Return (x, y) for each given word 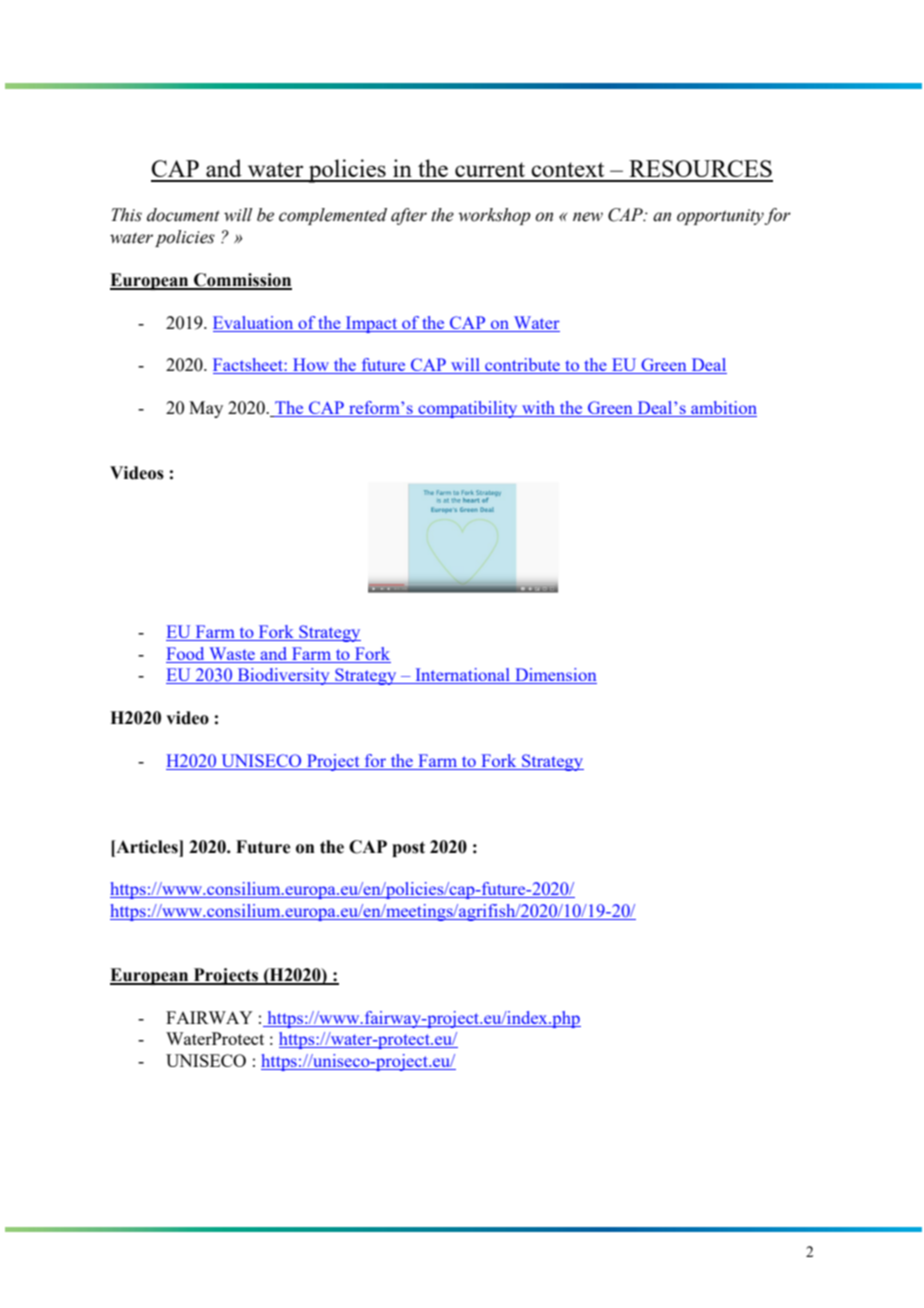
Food (185, 653)
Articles (147, 847)
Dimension (555, 676)
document (183, 215)
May (206, 409)
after (409, 216)
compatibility (468, 409)
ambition (723, 409)
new (588, 217)
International (462, 676)
